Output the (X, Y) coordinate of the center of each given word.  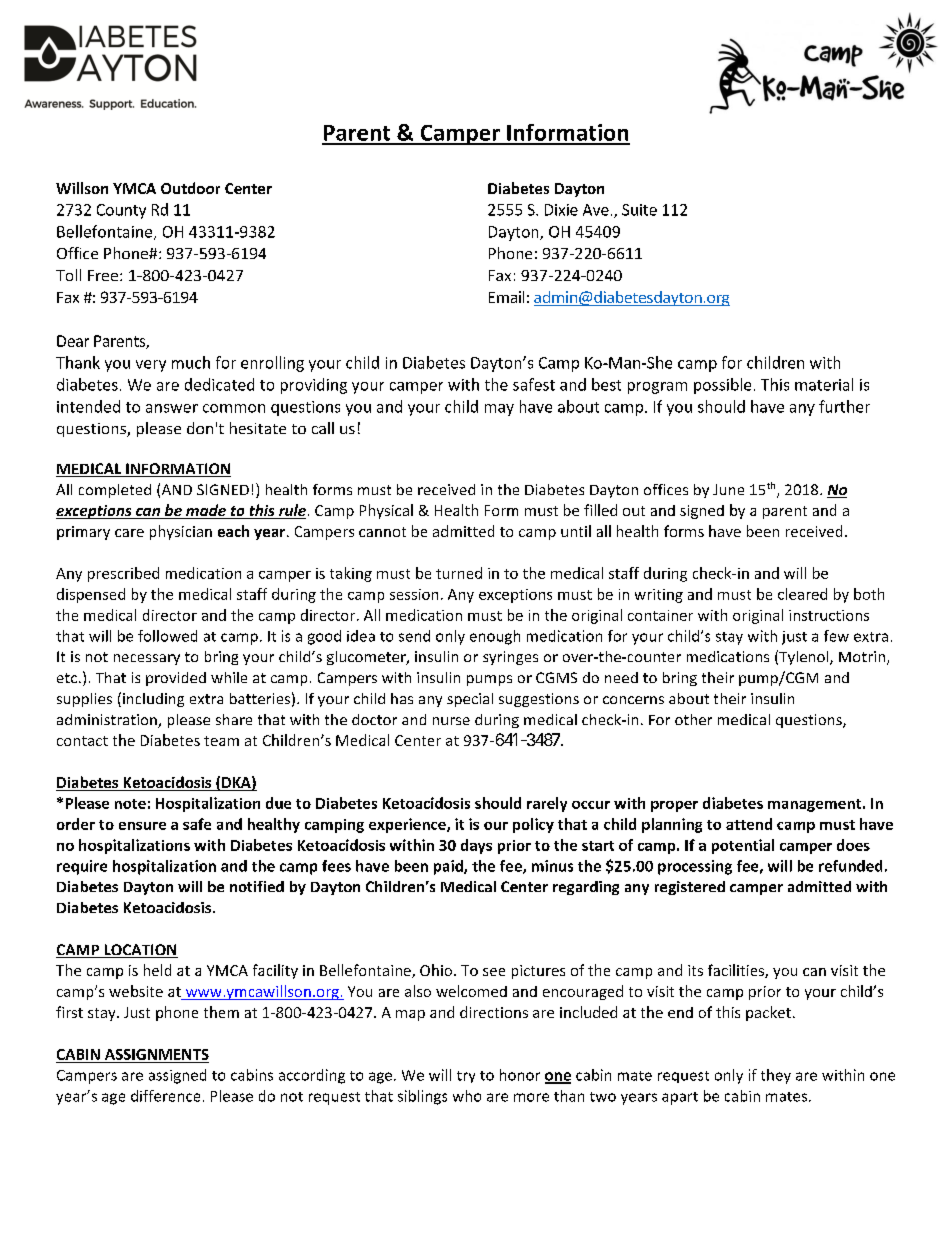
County (121, 211)
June (728, 489)
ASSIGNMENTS (157, 1054)
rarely (547, 804)
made (206, 511)
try (466, 1077)
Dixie (561, 210)
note (130, 804)
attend (749, 824)
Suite (639, 210)
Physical (386, 511)
